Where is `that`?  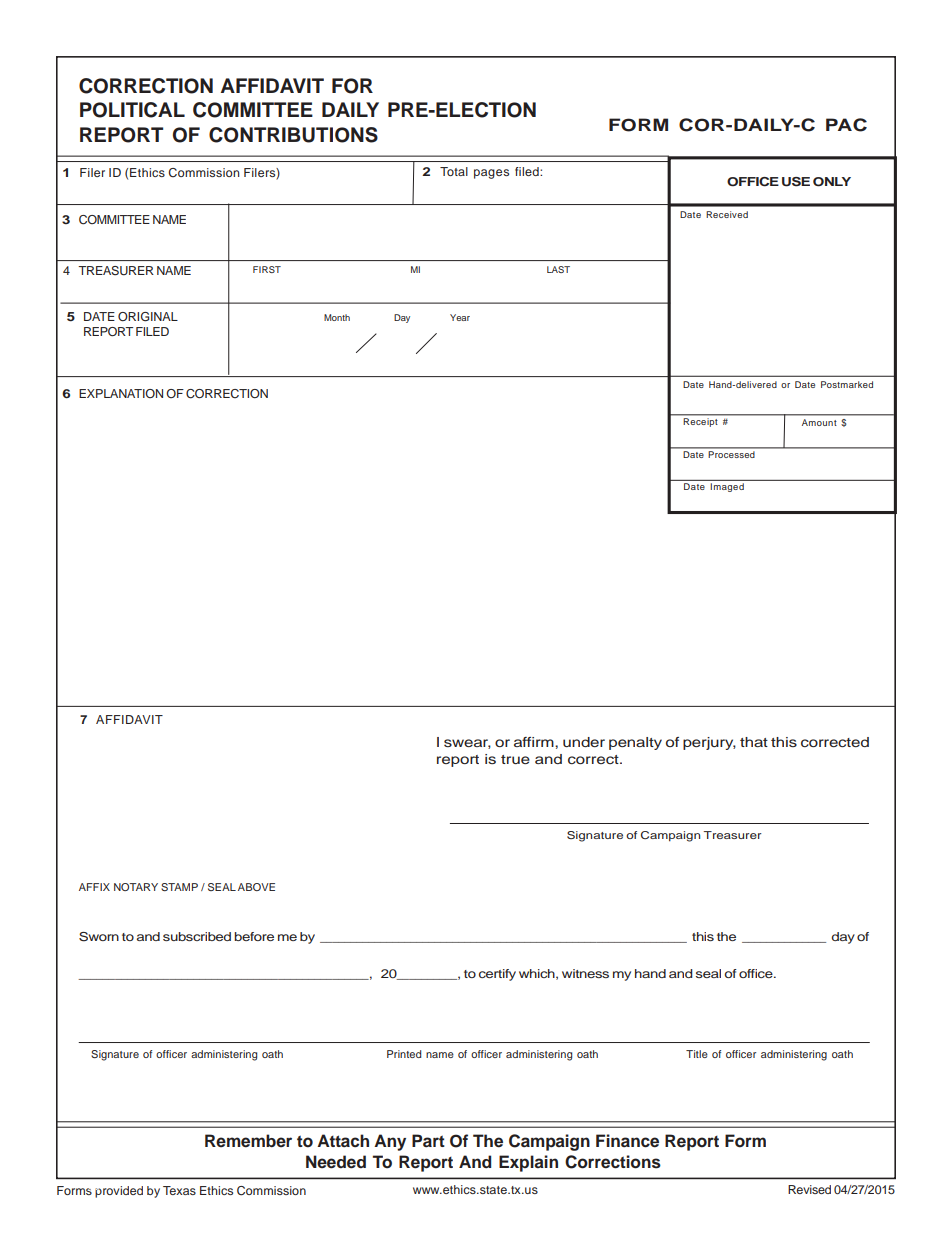 that is located at coordinates (754, 742).
